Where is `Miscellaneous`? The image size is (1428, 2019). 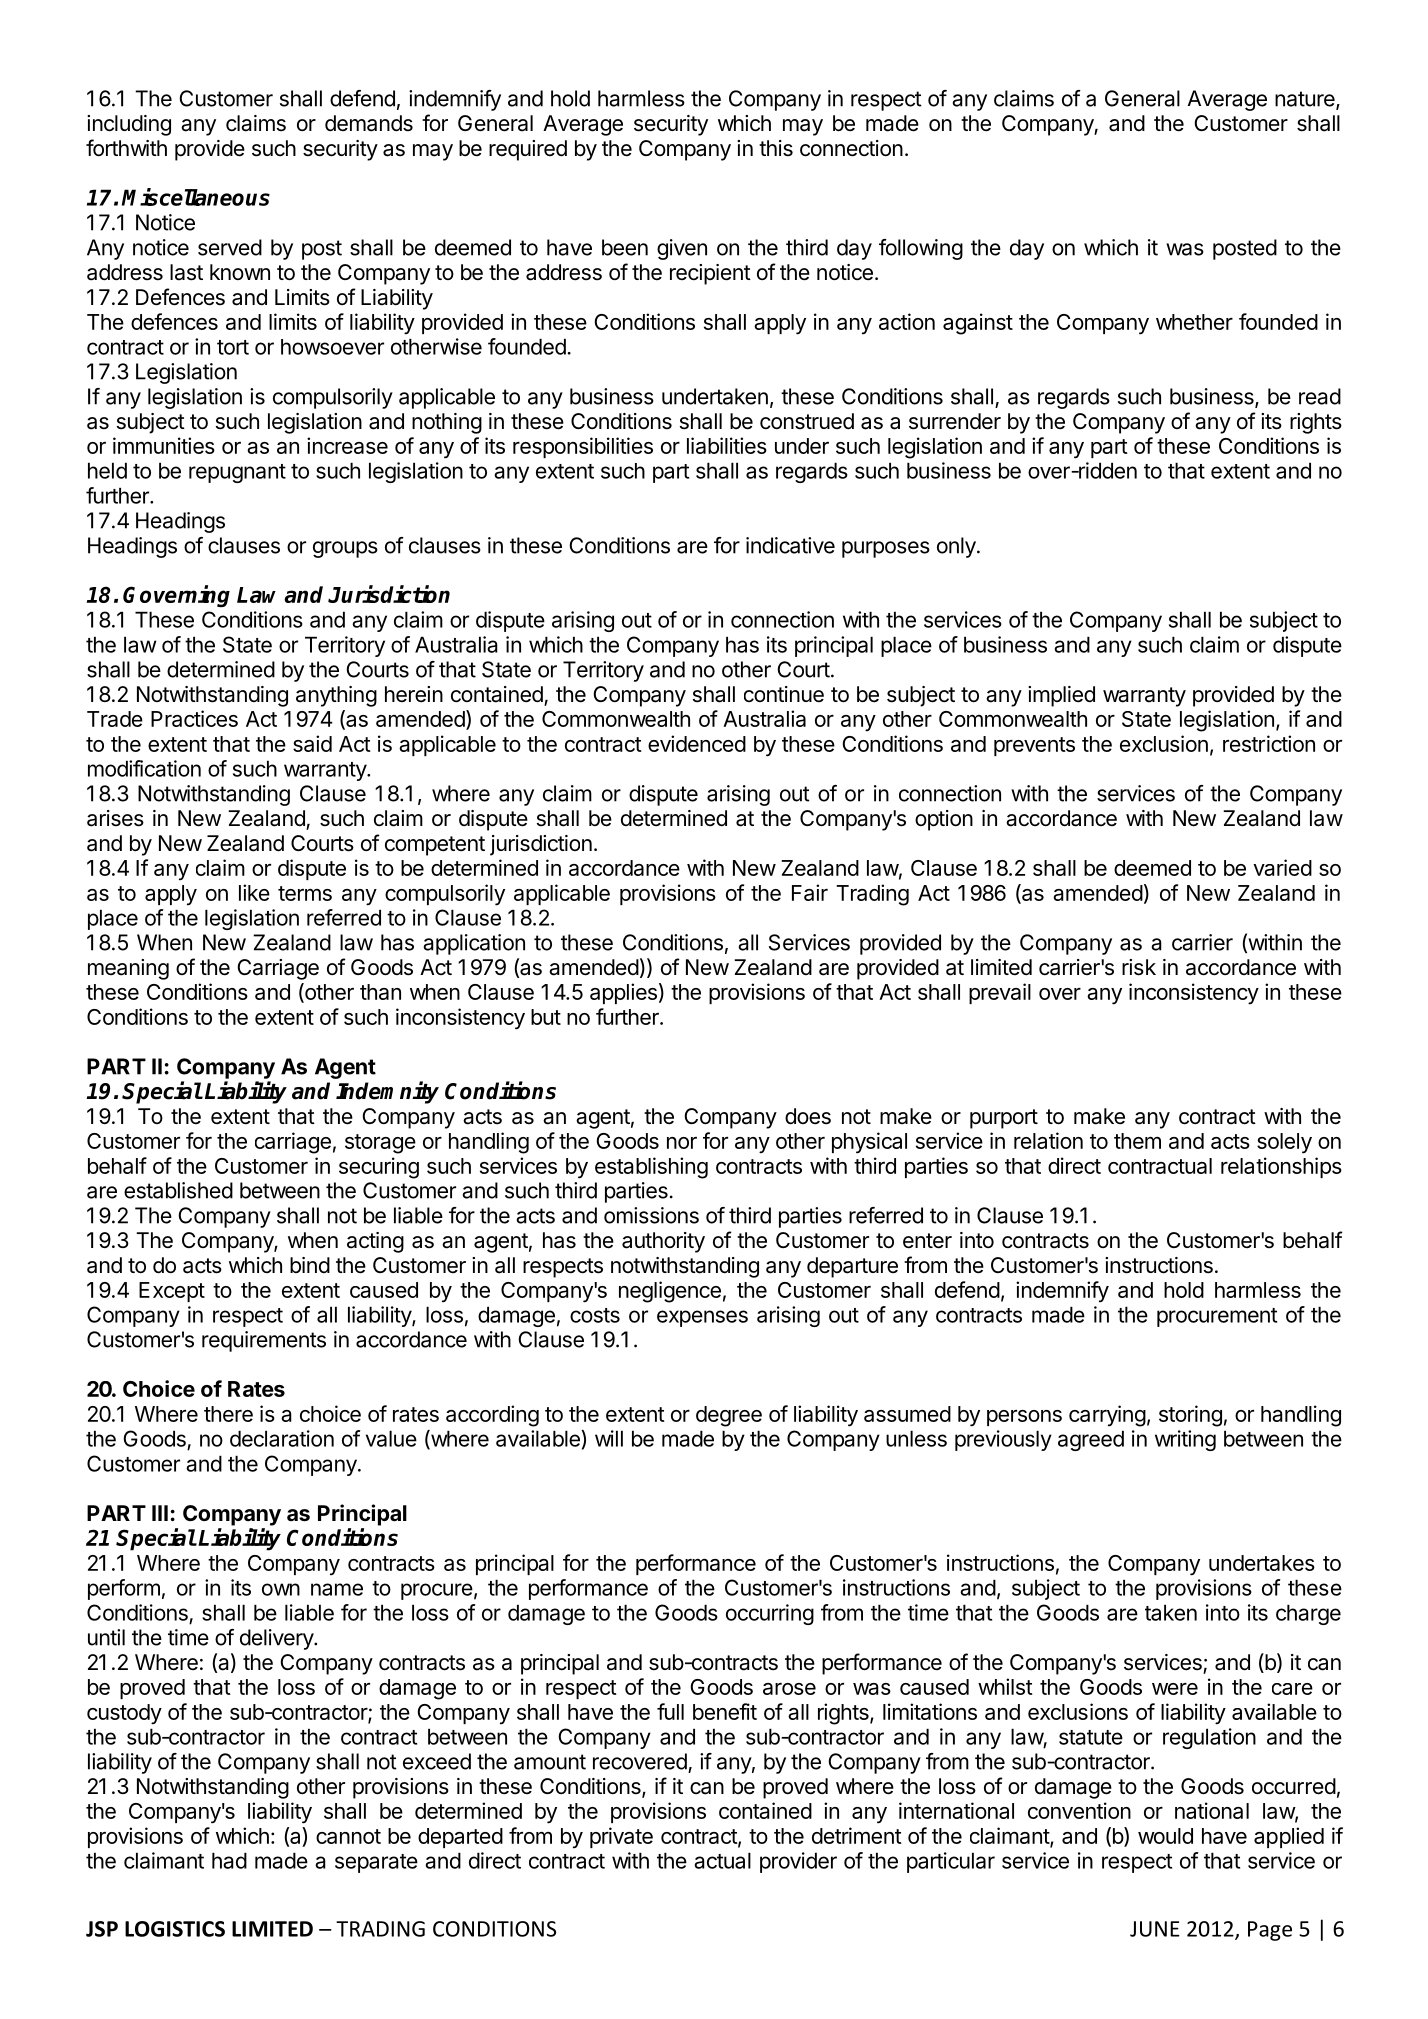 Miscellaneous is located at coordinates (196, 197).
